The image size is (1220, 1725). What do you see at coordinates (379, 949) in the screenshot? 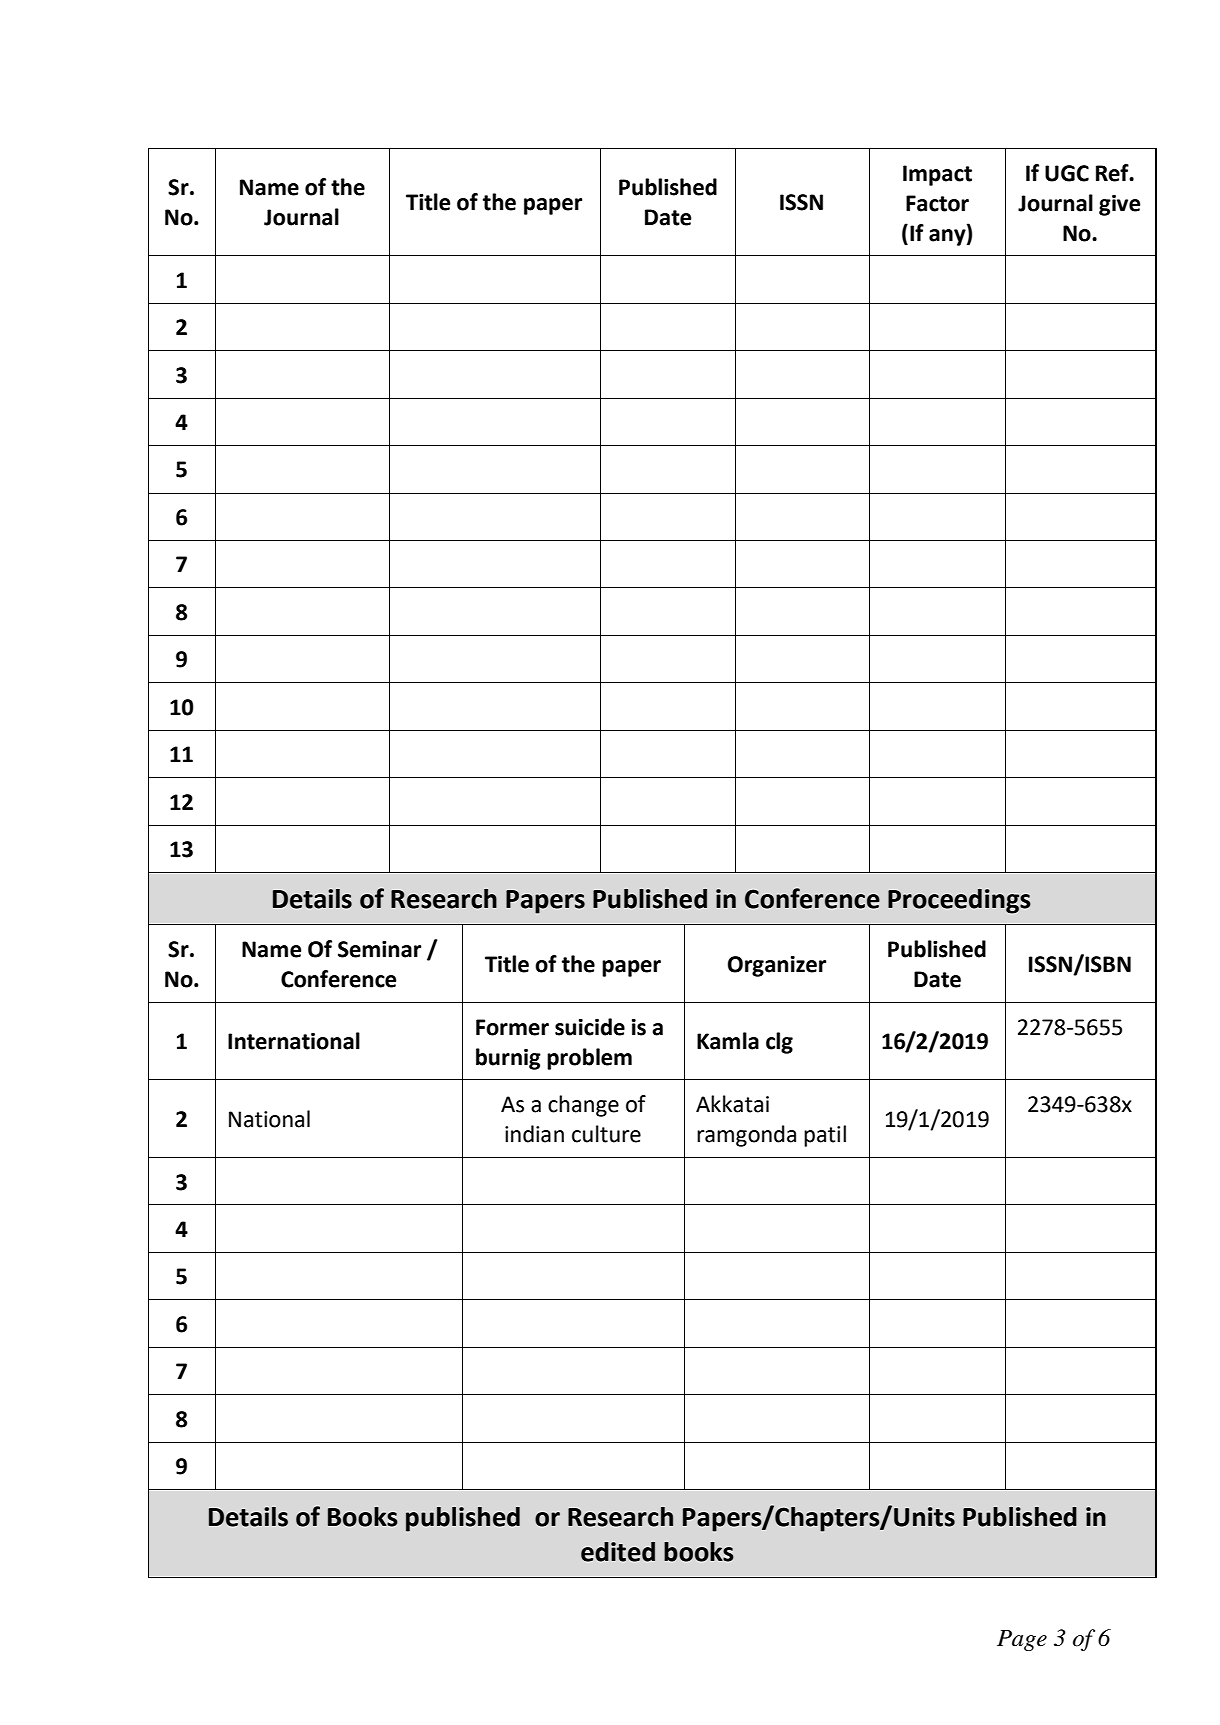
I see `Seminar` at bounding box center [379, 949].
